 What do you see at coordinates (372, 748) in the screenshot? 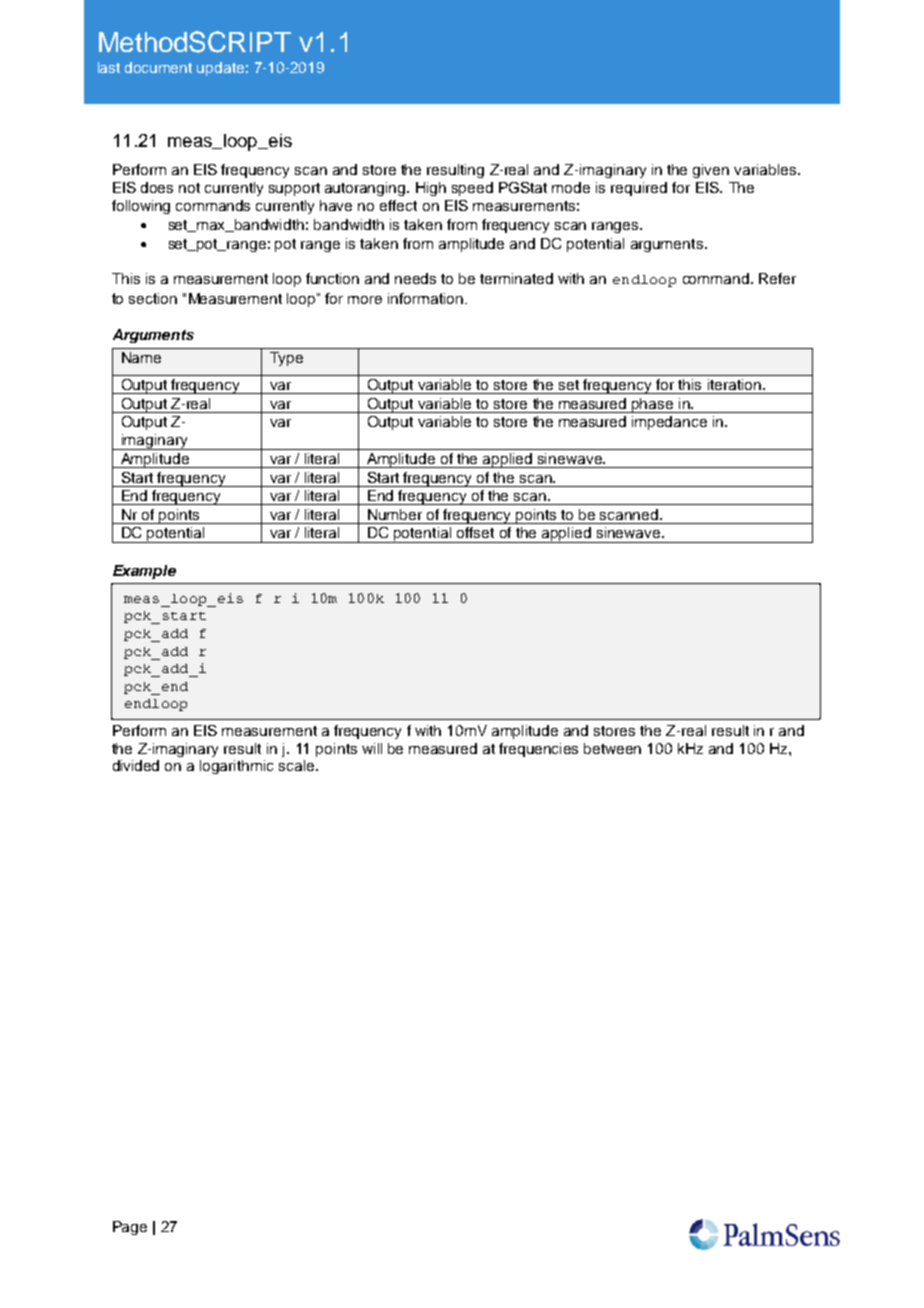
I see `will` at bounding box center [372, 748].
